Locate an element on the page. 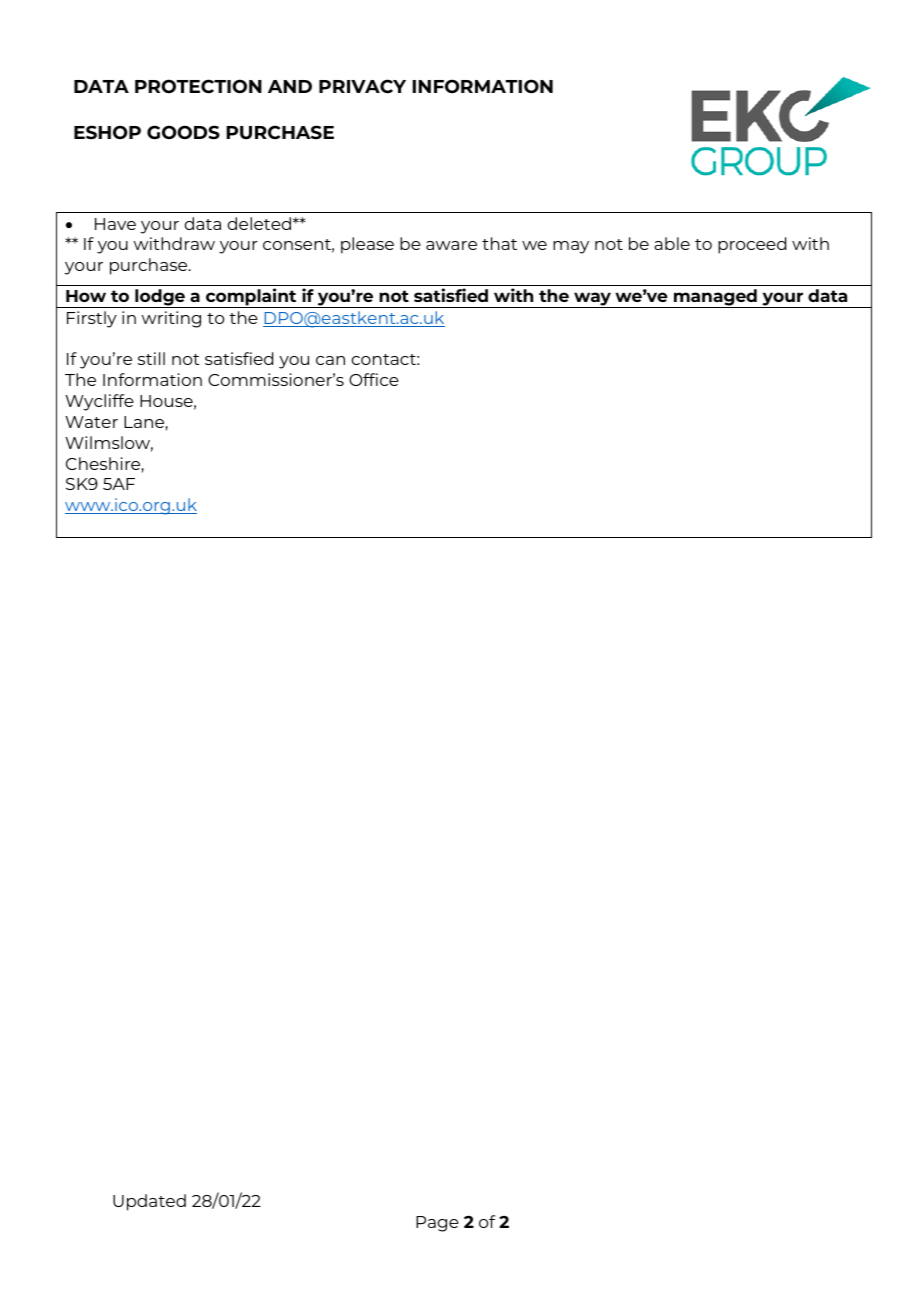 Image resolution: width=924 pixels, height=1308 pixels. Page is located at coordinates (437, 1224).
